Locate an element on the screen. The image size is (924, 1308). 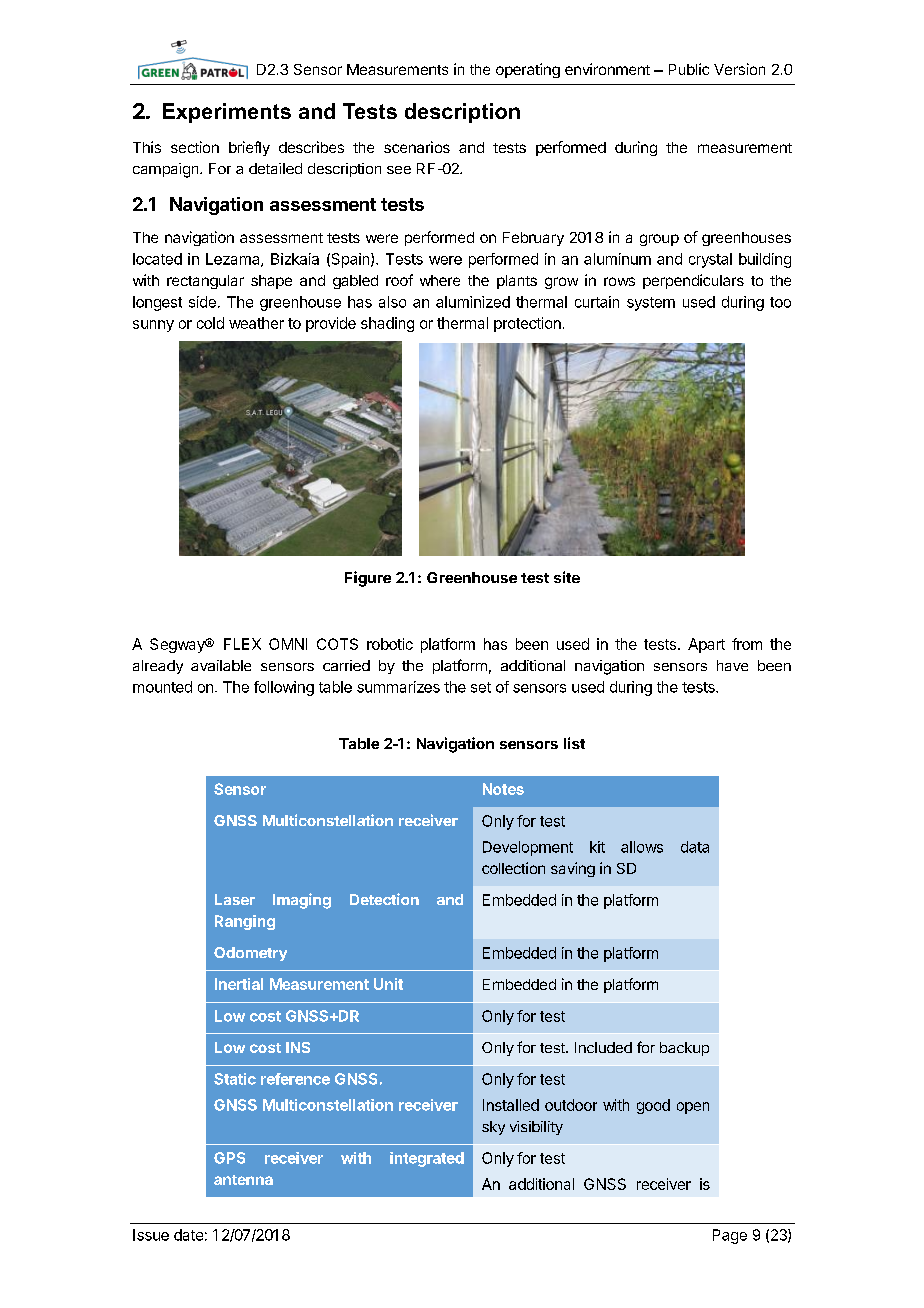
Experiments is located at coordinates (227, 113).
